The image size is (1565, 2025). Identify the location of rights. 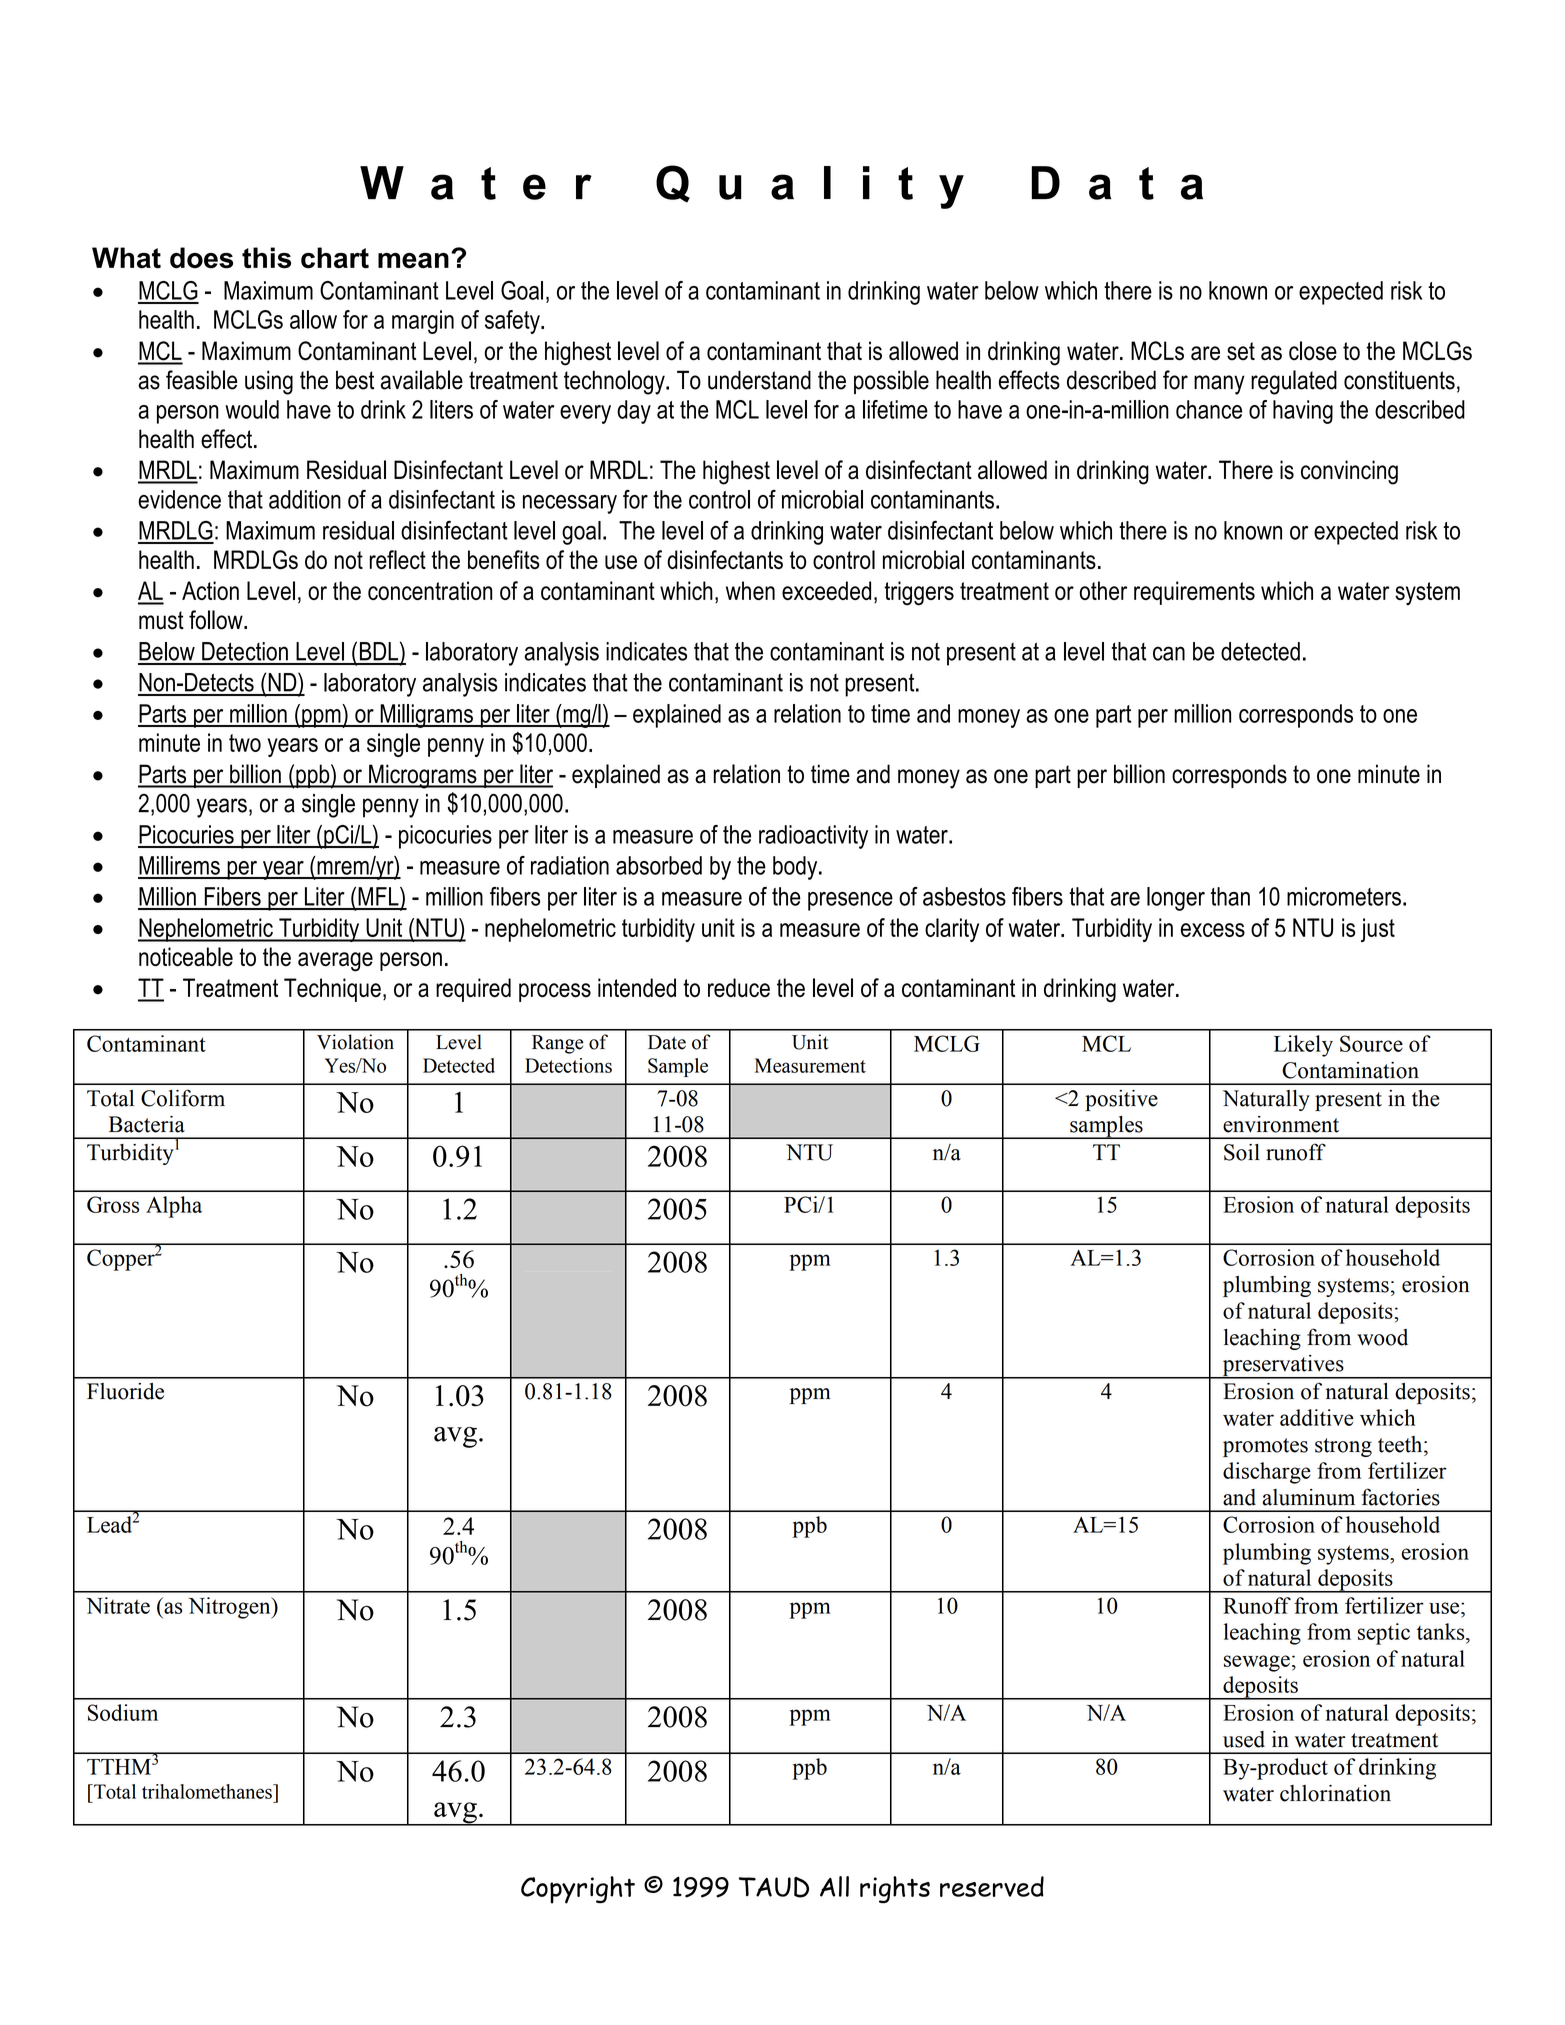
(895, 1889).
